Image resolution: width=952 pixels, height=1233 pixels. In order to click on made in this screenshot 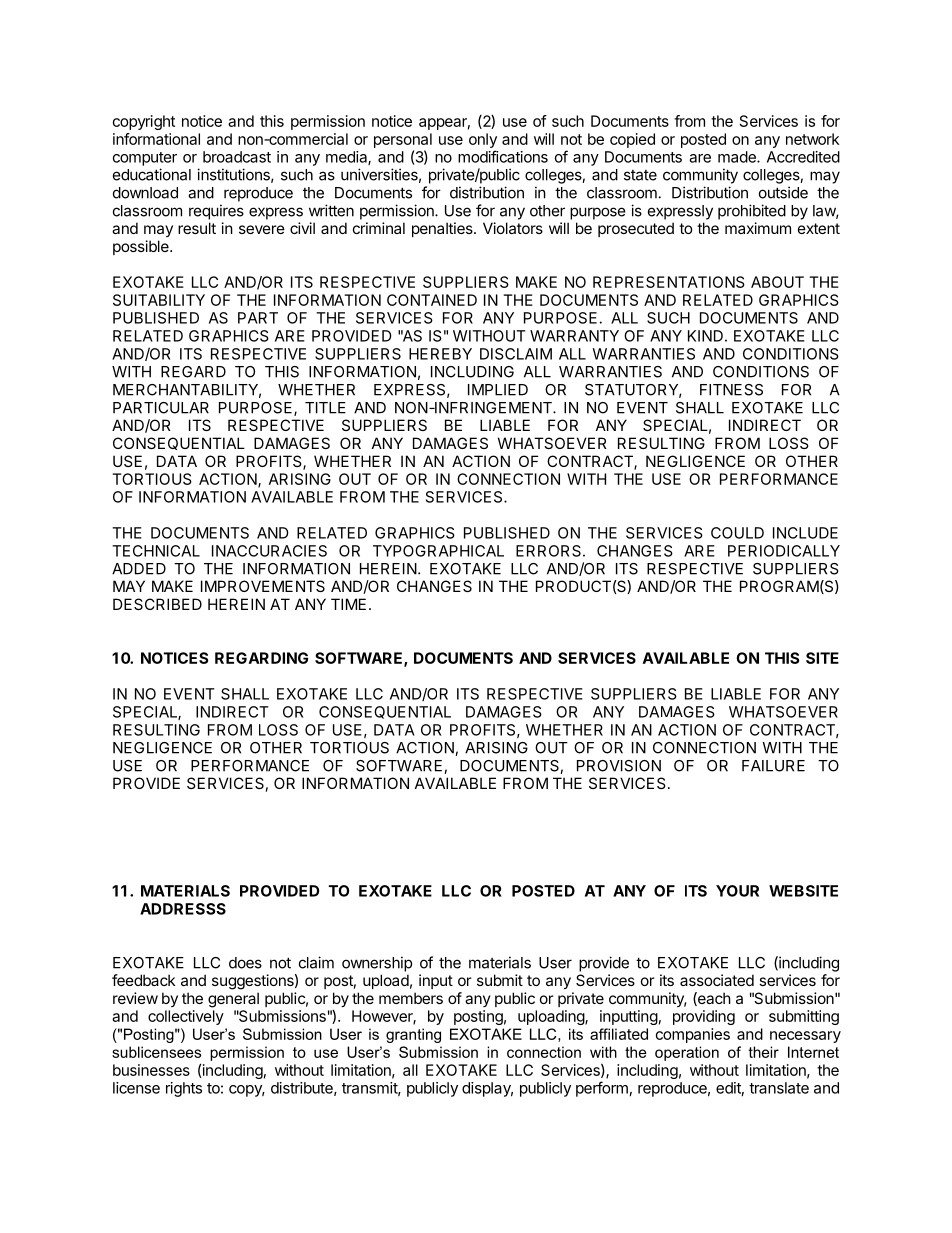, I will do `click(738, 157)`.
